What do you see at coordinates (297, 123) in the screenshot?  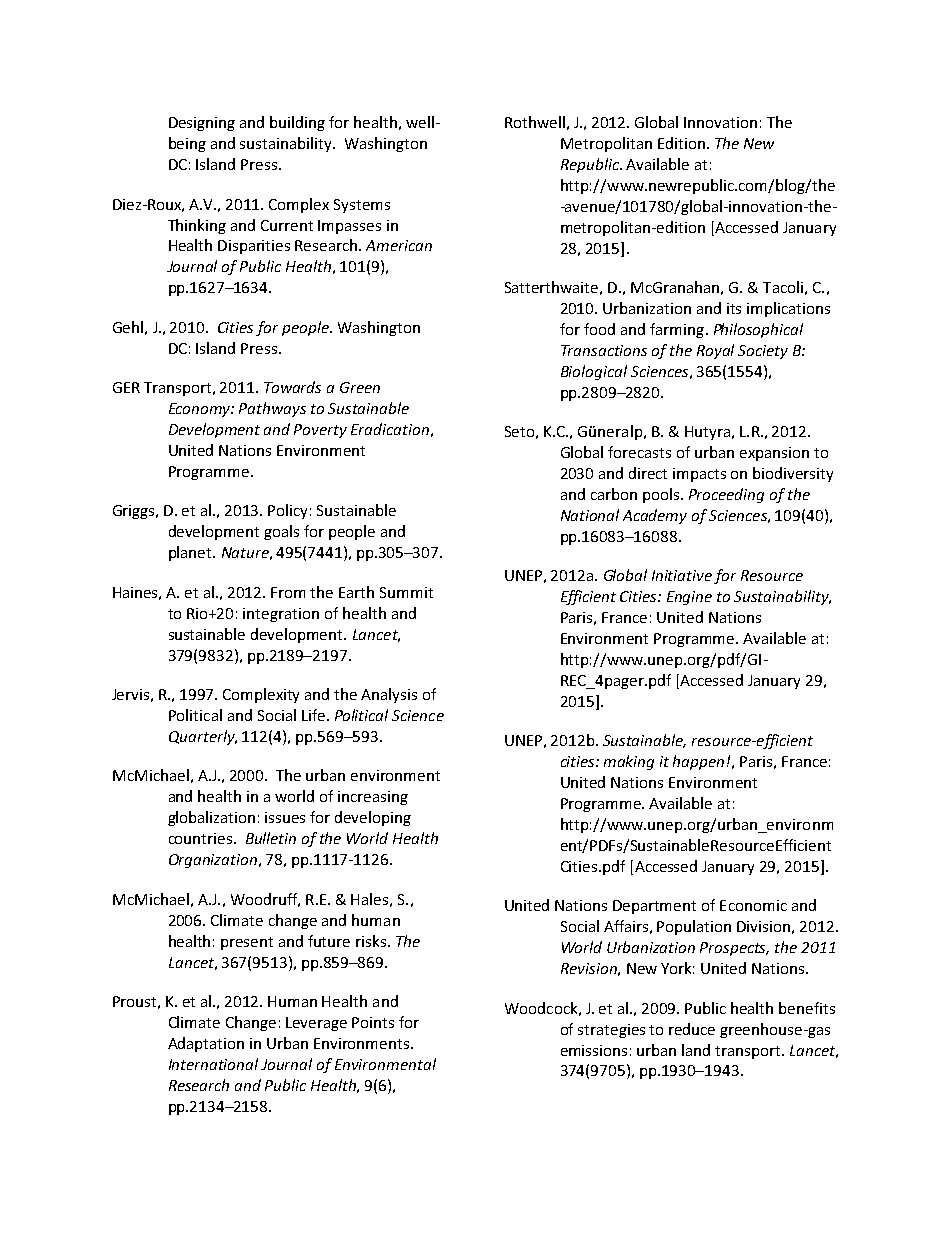 I see `building` at bounding box center [297, 123].
